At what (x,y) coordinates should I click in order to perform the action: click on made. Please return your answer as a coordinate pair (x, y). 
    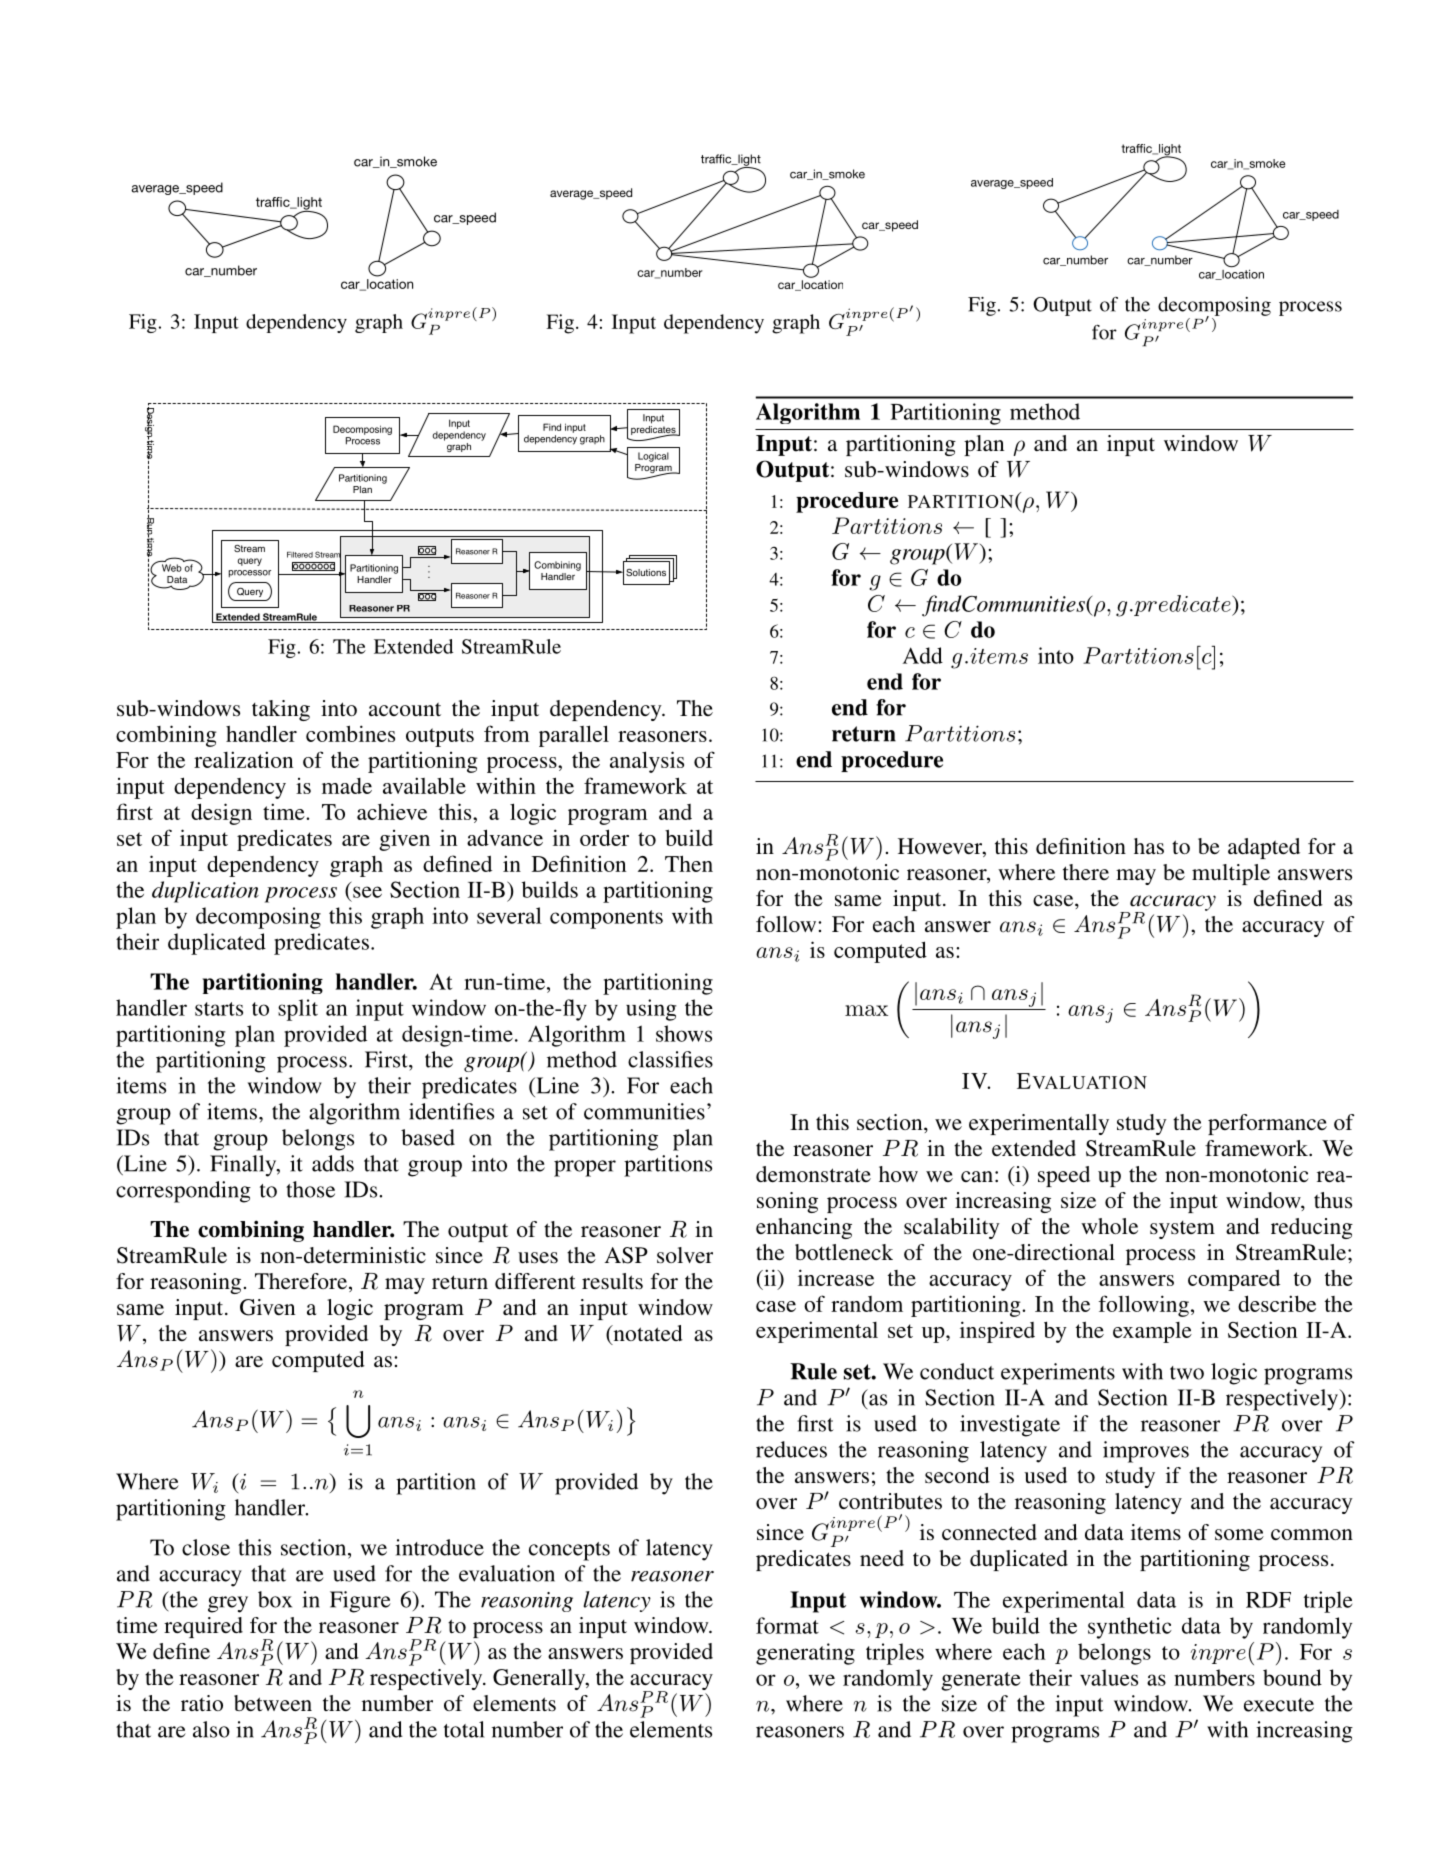
    Looking at the image, I should click on (347, 786).
